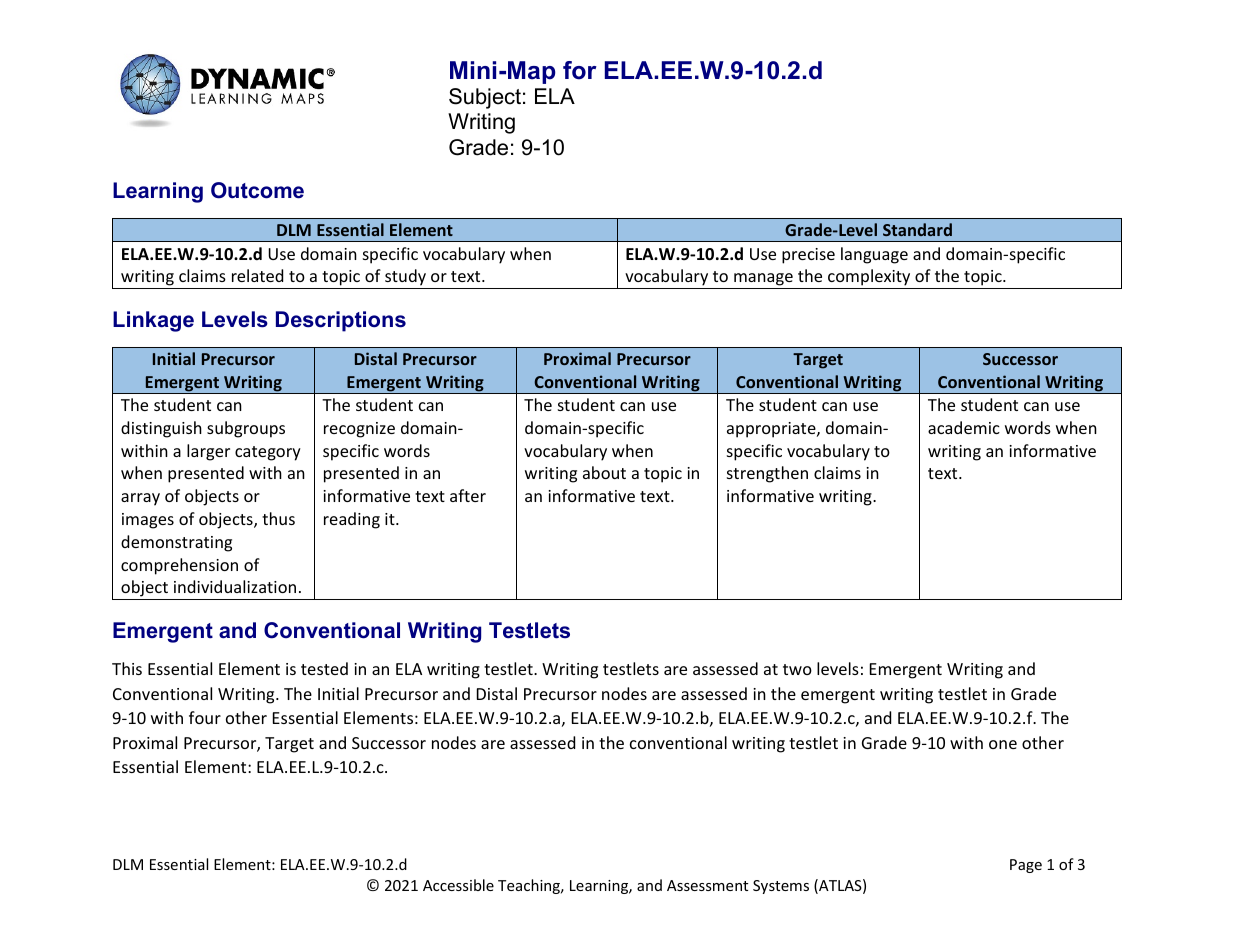  What do you see at coordinates (458, 885) in the screenshot?
I see `Accessible` at bounding box center [458, 885].
